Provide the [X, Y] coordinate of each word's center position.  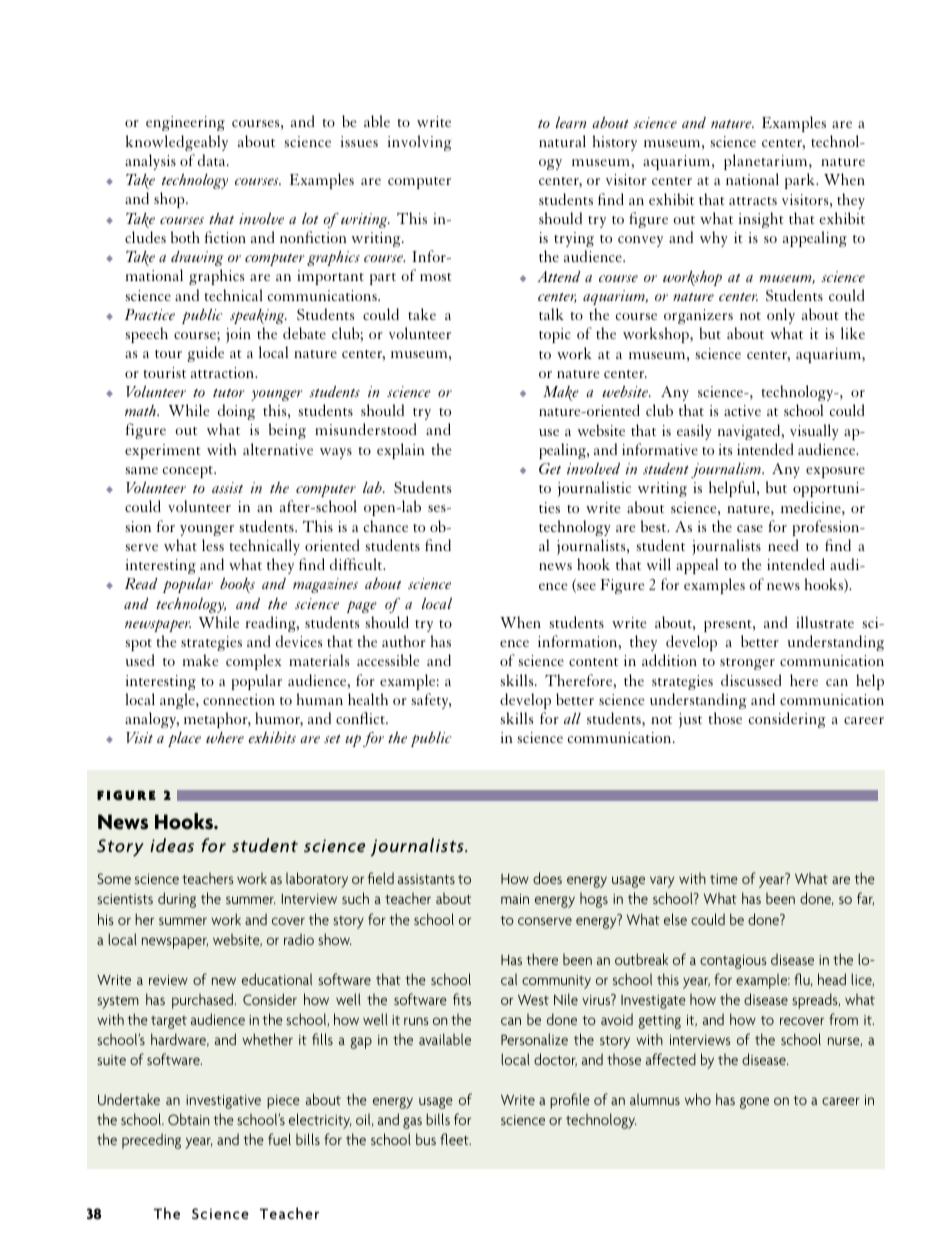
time [724, 879]
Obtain [188, 1119]
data [213, 160]
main [515, 899]
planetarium [767, 162]
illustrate [825, 622]
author [404, 641]
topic [555, 335]
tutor [228, 393]
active [742, 410]
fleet [455, 1139]
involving [420, 143]
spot [139, 645]
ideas [172, 845]
